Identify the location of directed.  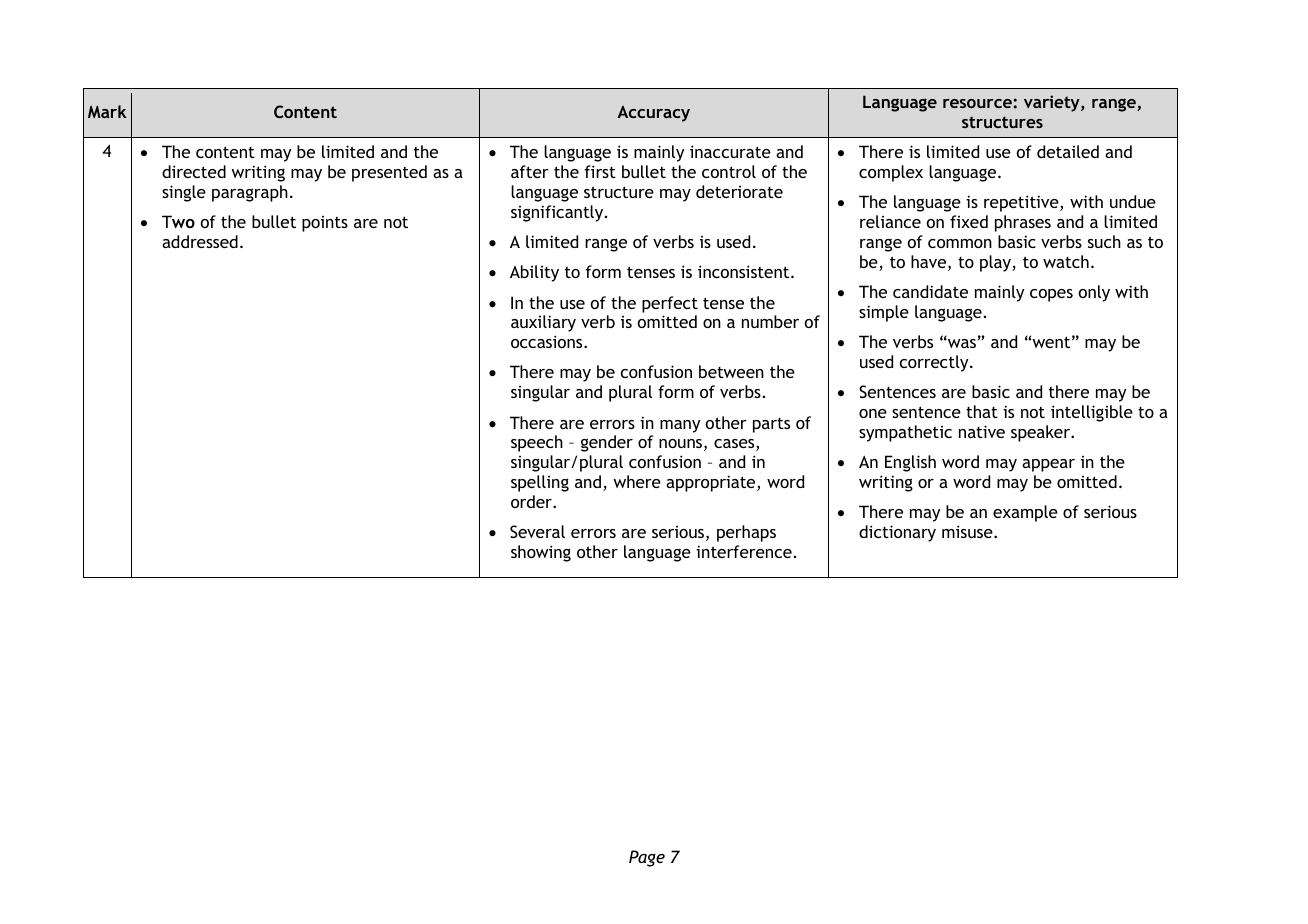
(194, 171).
